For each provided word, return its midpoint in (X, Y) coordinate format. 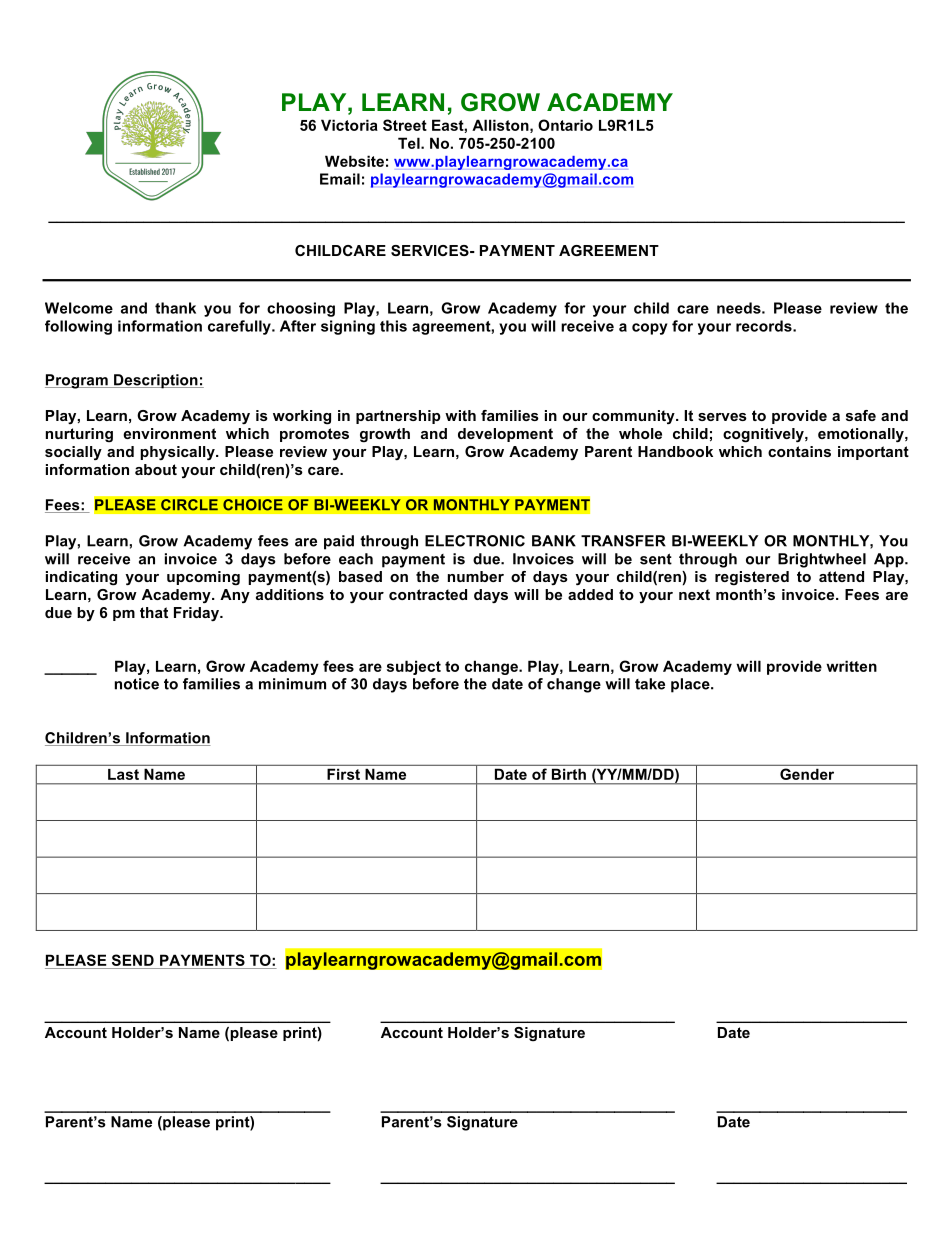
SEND (133, 960)
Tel (410, 143)
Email (340, 179)
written (851, 666)
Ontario (565, 125)
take (650, 684)
